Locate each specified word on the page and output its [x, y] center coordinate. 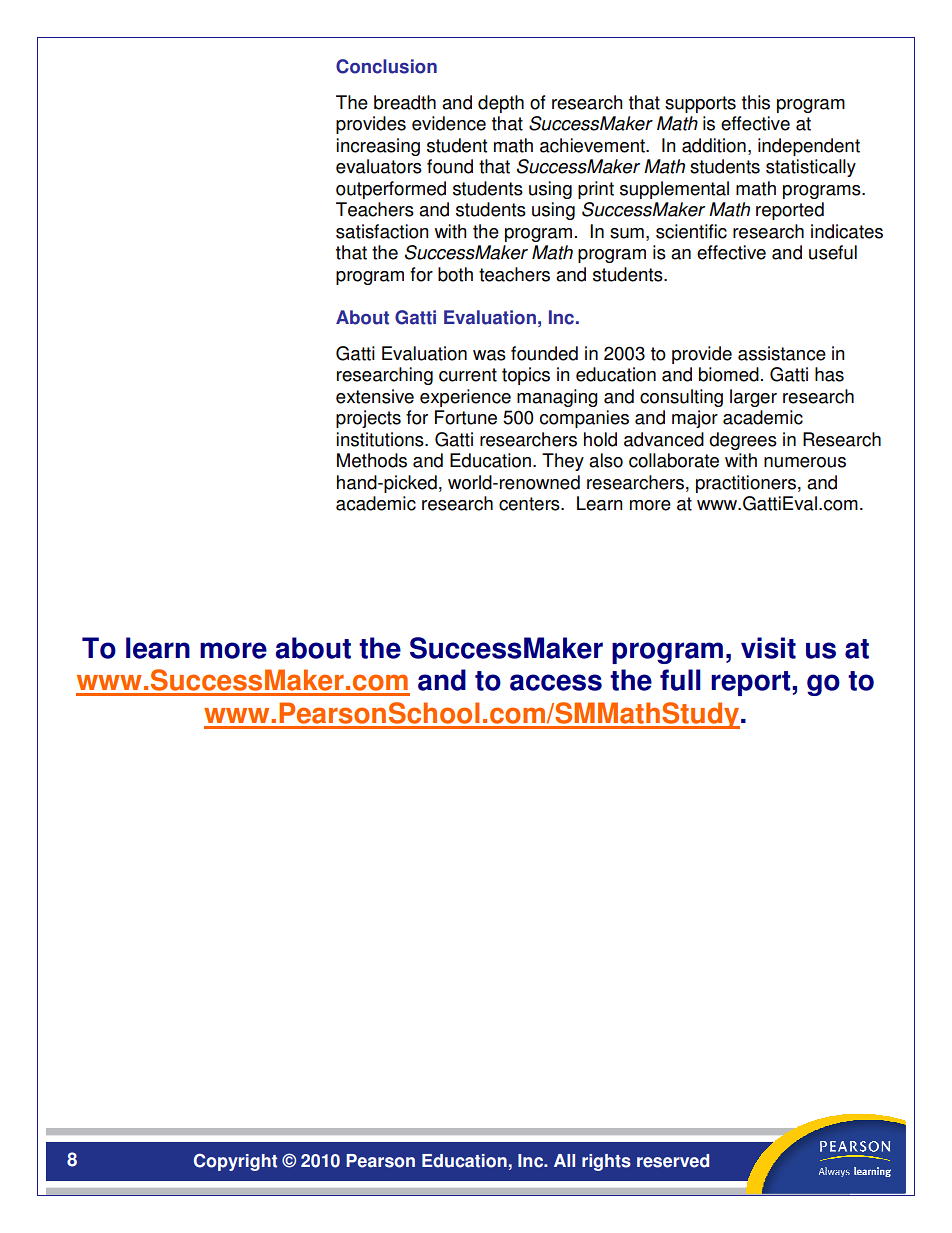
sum [627, 233]
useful [833, 252]
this [756, 102]
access [556, 682]
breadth [405, 102]
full [680, 680]
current [468, 375]
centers [530, 504]
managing [557, 398]
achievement [593, 145]
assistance [782, 353]
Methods [372, 460]
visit [768, 648]
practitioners [746, 484]
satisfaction [382, 231]
